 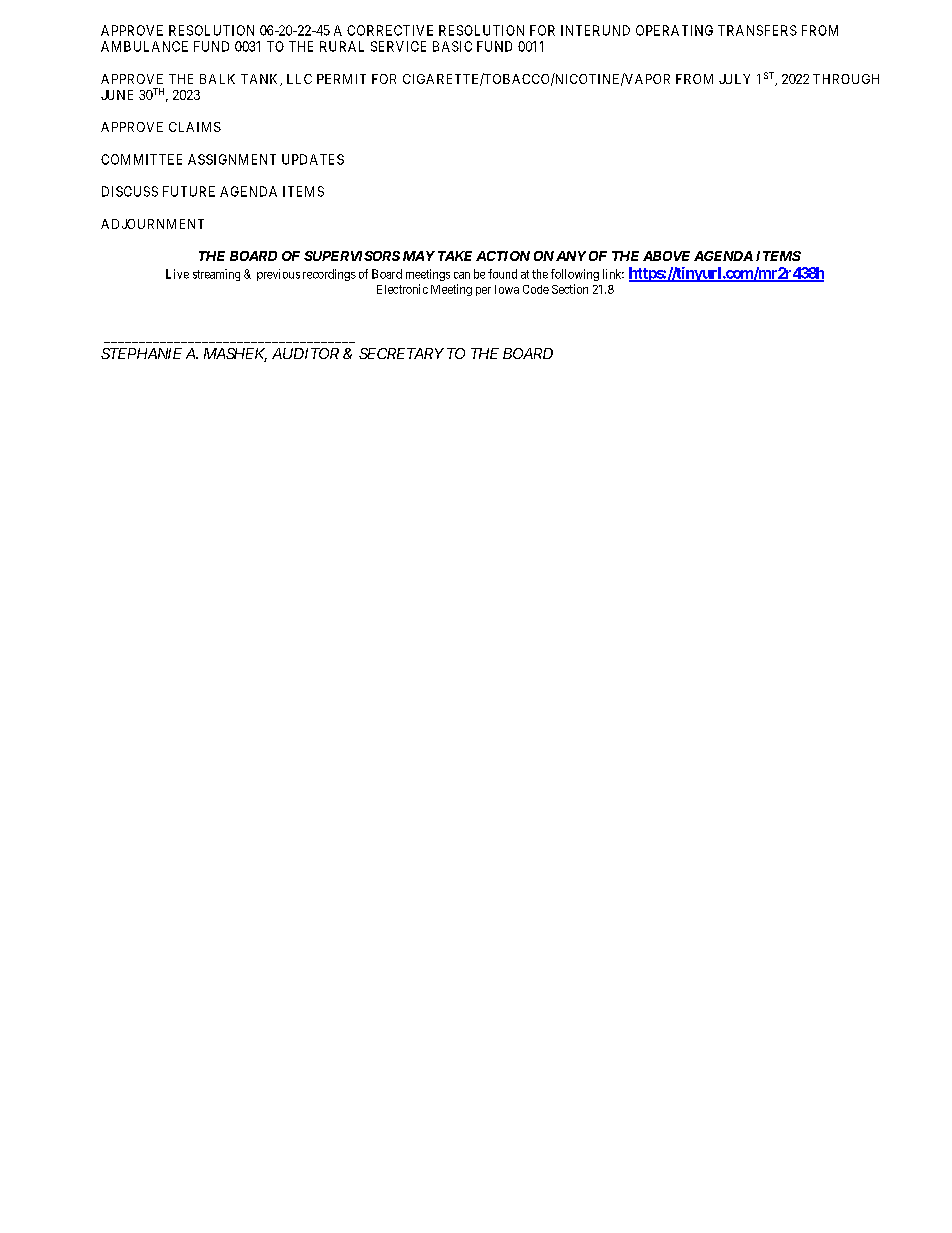 What do you see at coordinates (313, 159) in the screenshot?
I see `UPDATES` at bounding box center [313, 159].
